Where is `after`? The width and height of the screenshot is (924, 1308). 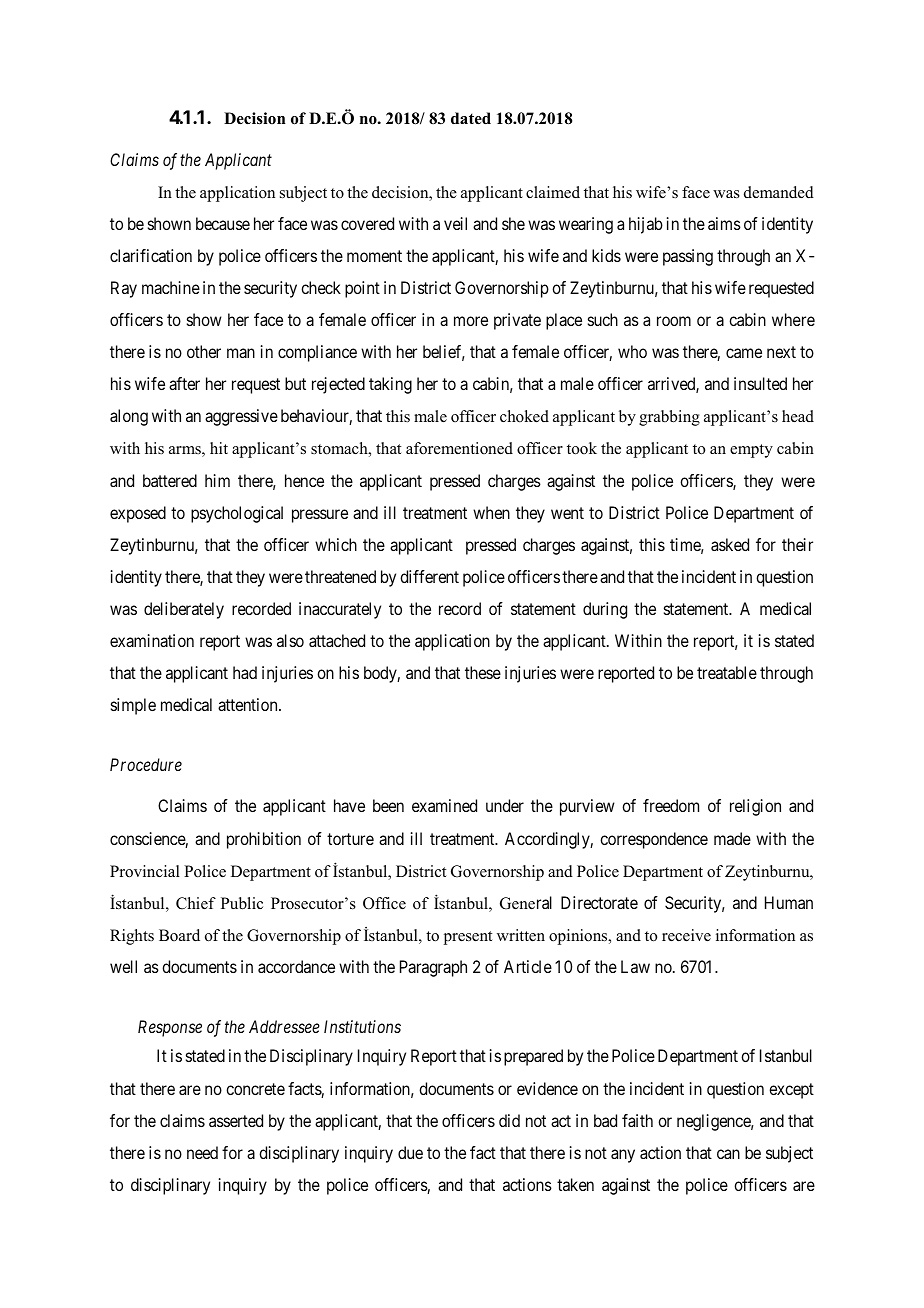 after is located at coordinates (184, 383).
